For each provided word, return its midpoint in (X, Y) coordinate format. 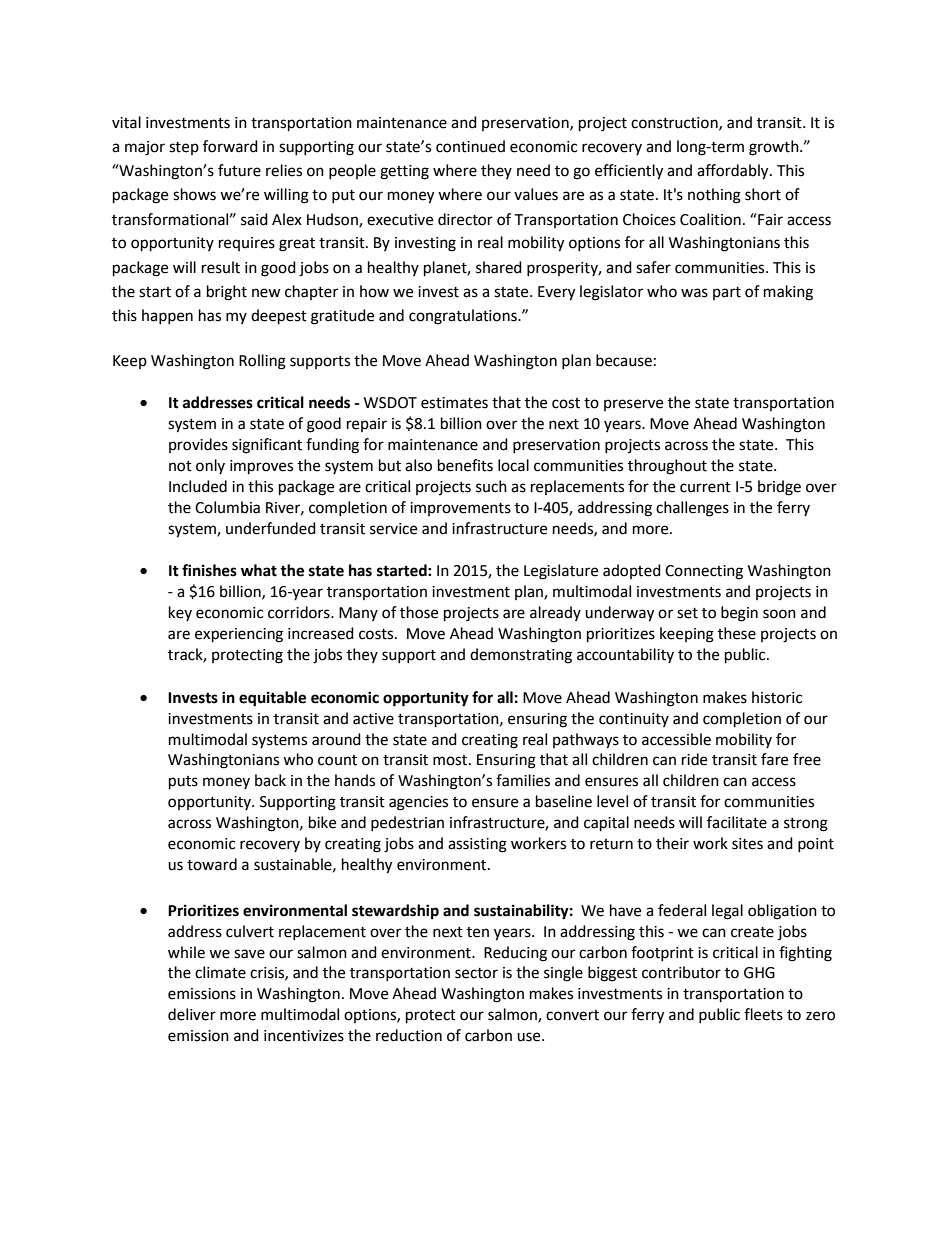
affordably (734, 172)
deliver (192, 1014)
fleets (763, 1014)
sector (476, 973)
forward (230, 146)
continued (470, 146)
